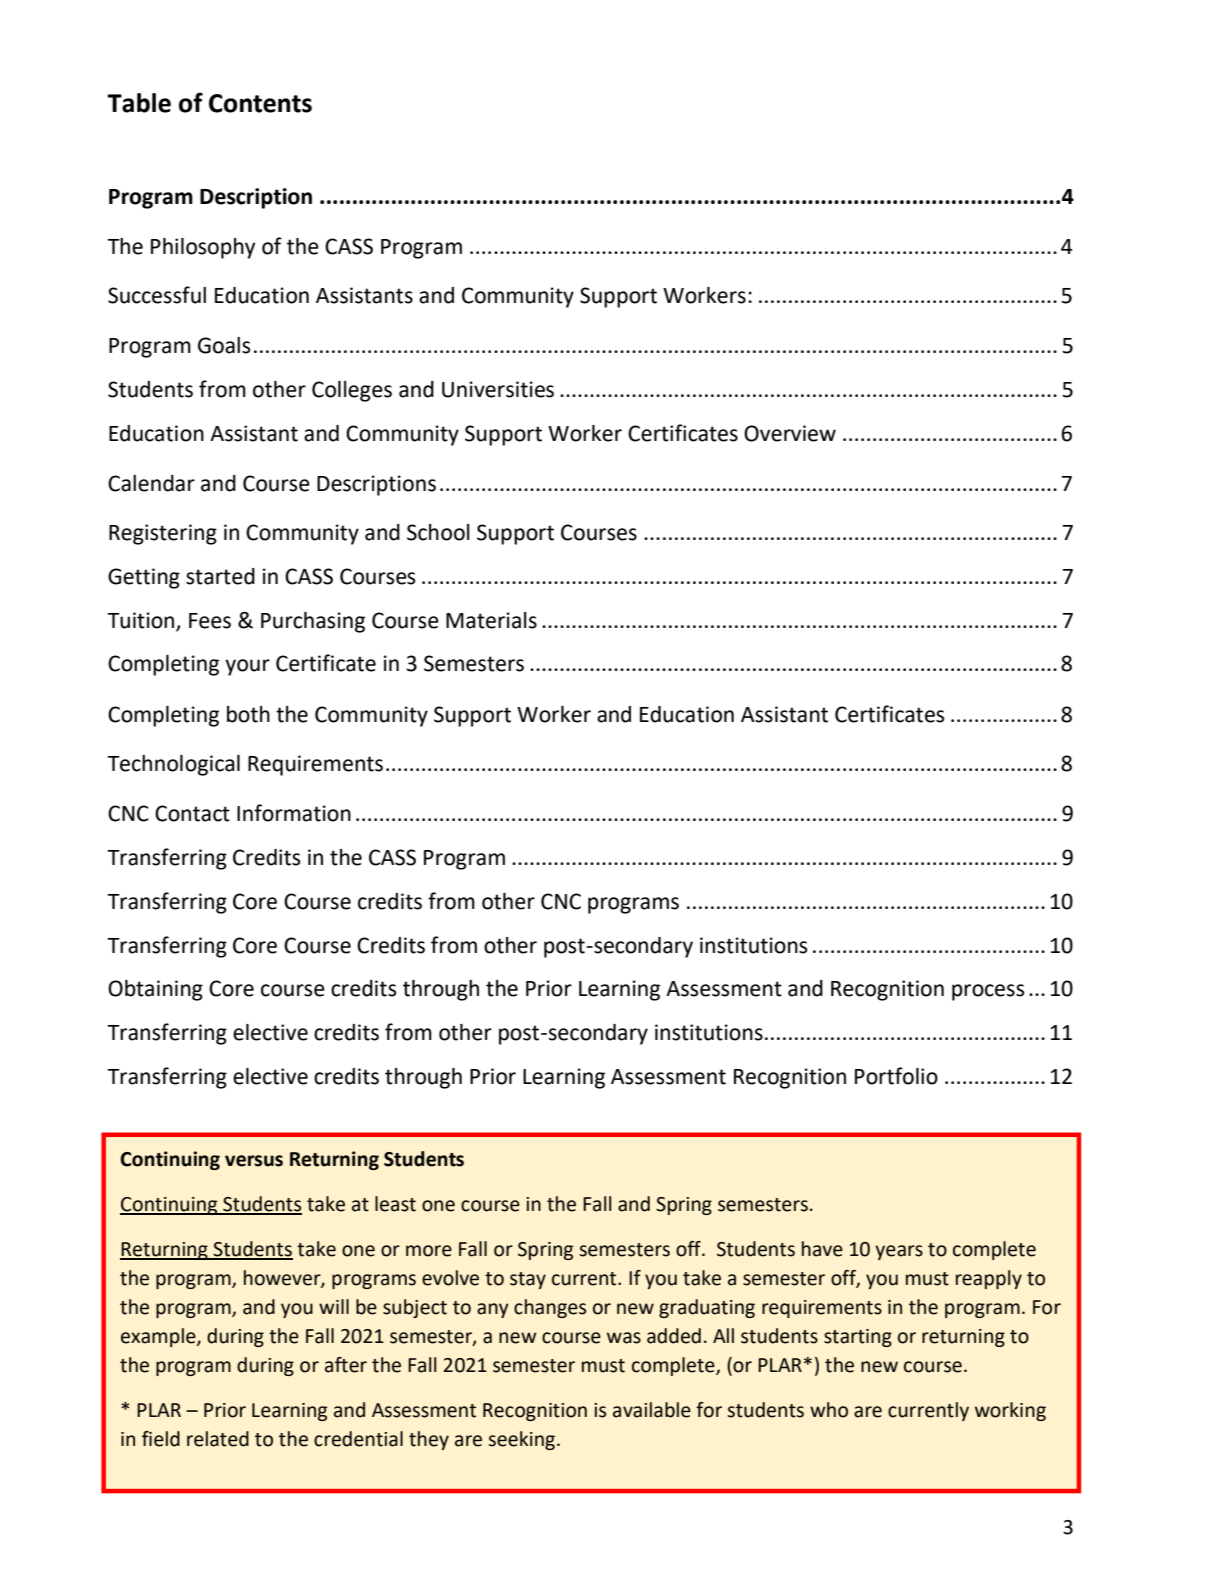 The width and height of the screenshot is (1226, 1587). I want to click on Contents, so click(260, 103).
